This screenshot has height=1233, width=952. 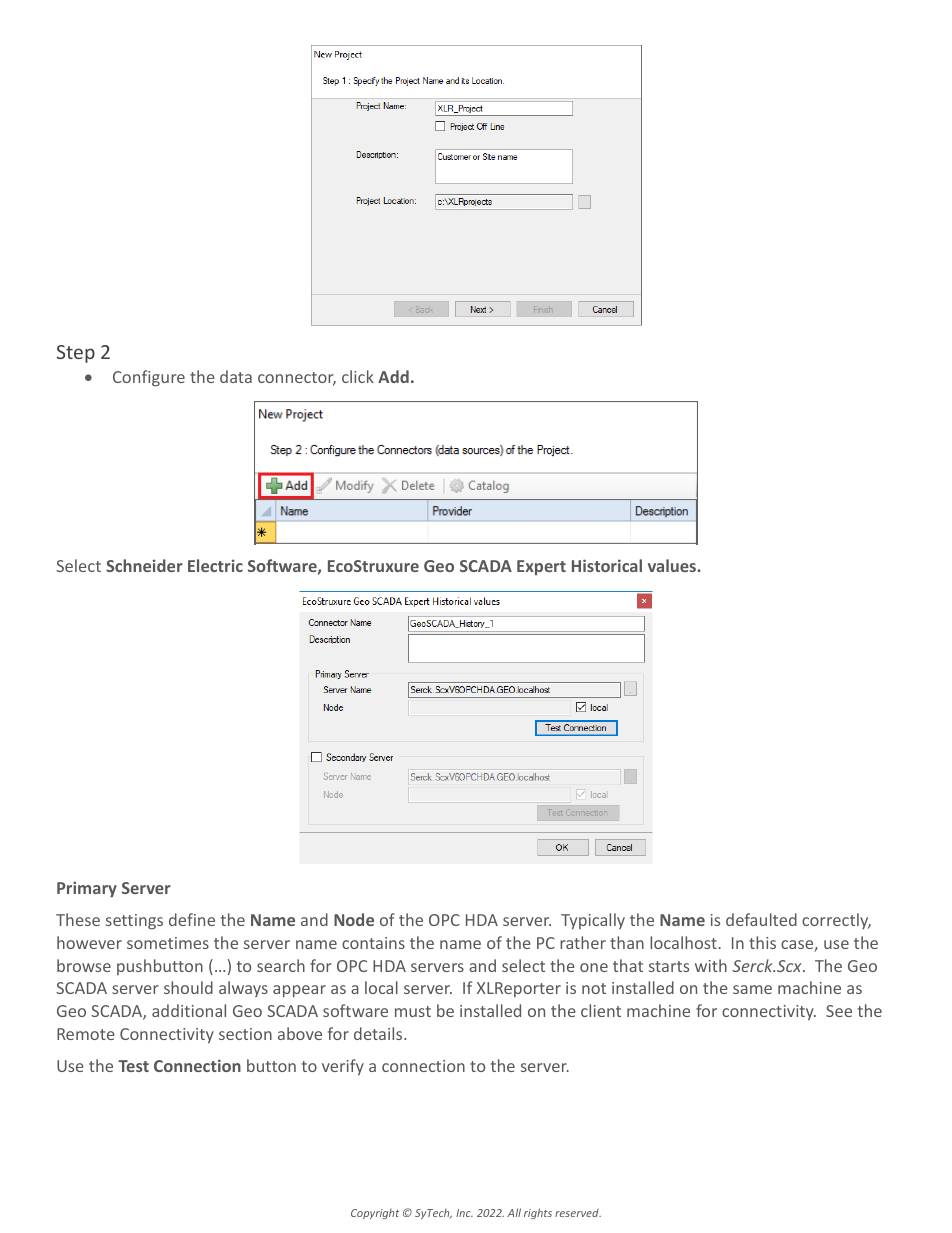 What do you see at coordinates (761, 919) in the screenshot?
I see `defaulted` at bounding box center [761, 919].
